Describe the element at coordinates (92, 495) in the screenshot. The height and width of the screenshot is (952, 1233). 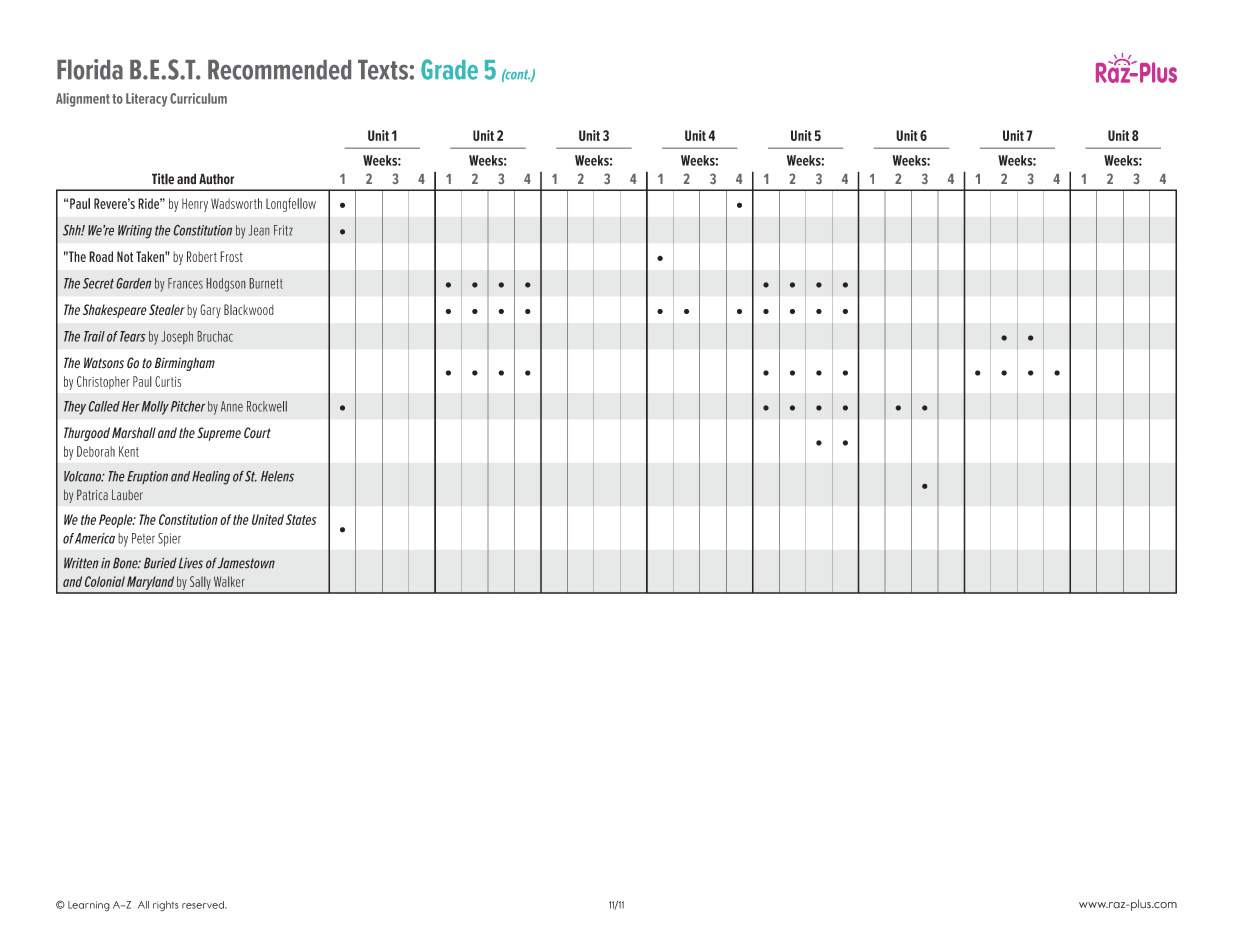
I see `Patrica` at that location.
